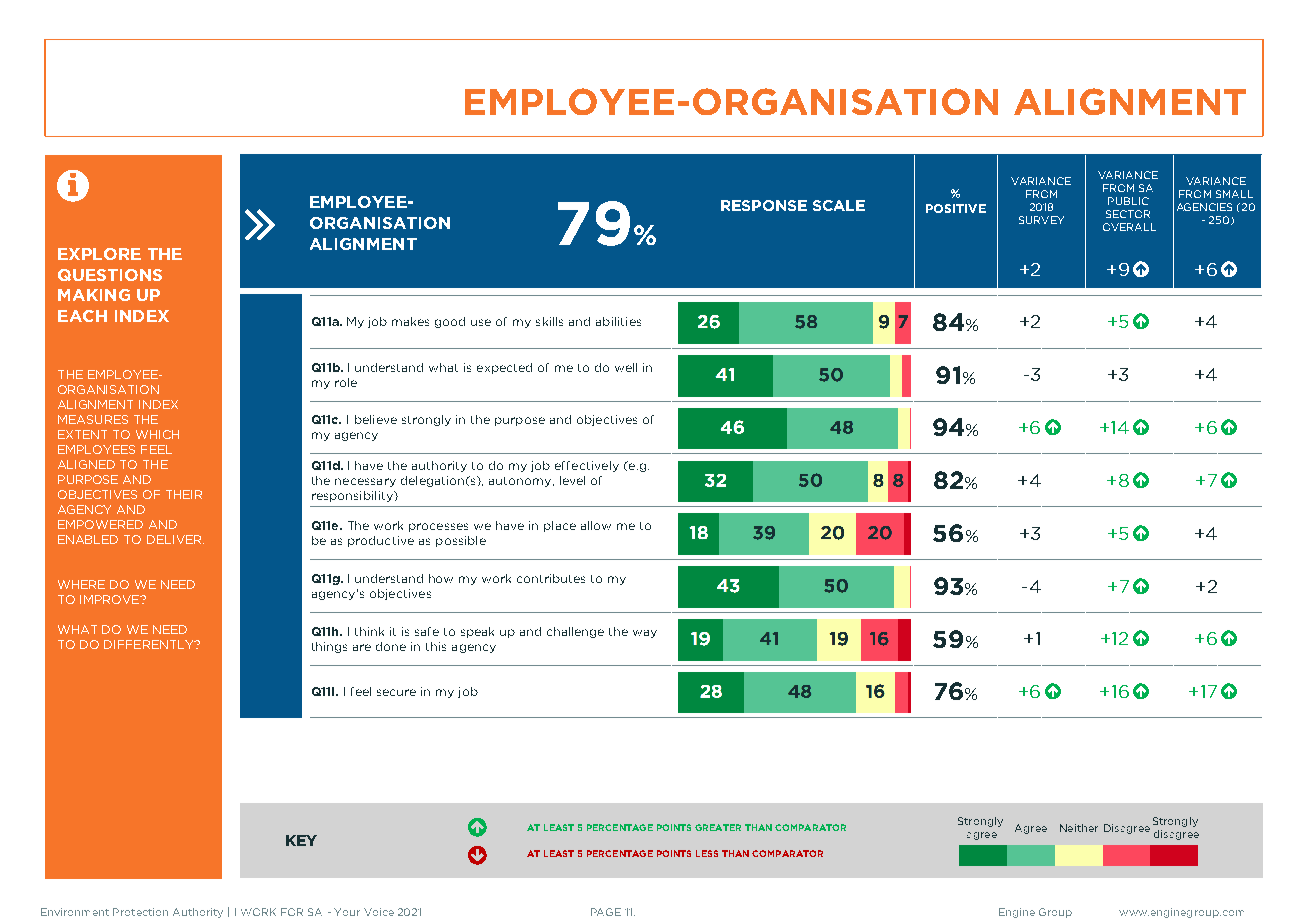 Image resolution: width=1308 pixels, height=924 pixels. Describe the element at coordinates (99, 254) in the document. I see `EXPLORE` at that location.
